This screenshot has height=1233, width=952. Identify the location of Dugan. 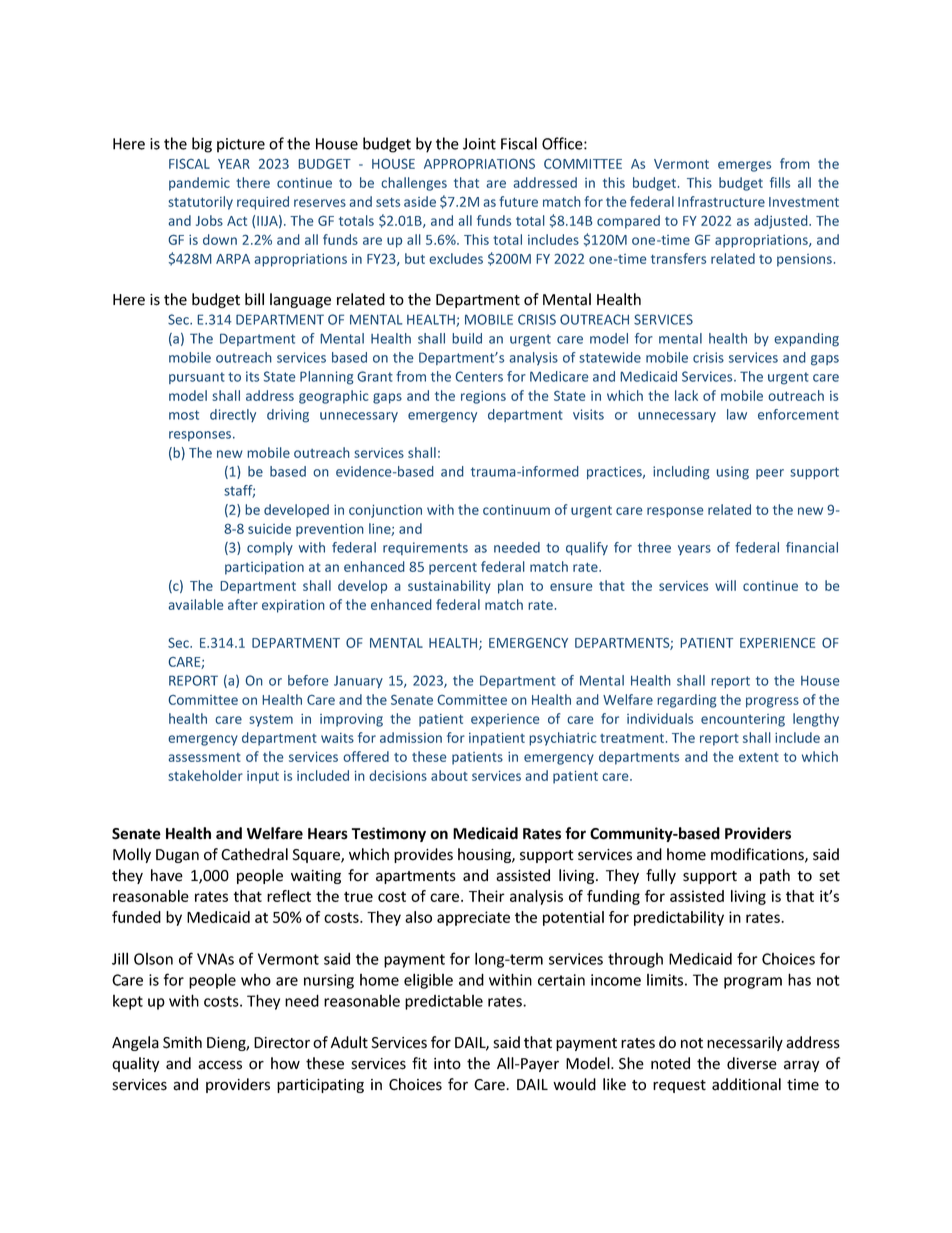
(177, 856).
